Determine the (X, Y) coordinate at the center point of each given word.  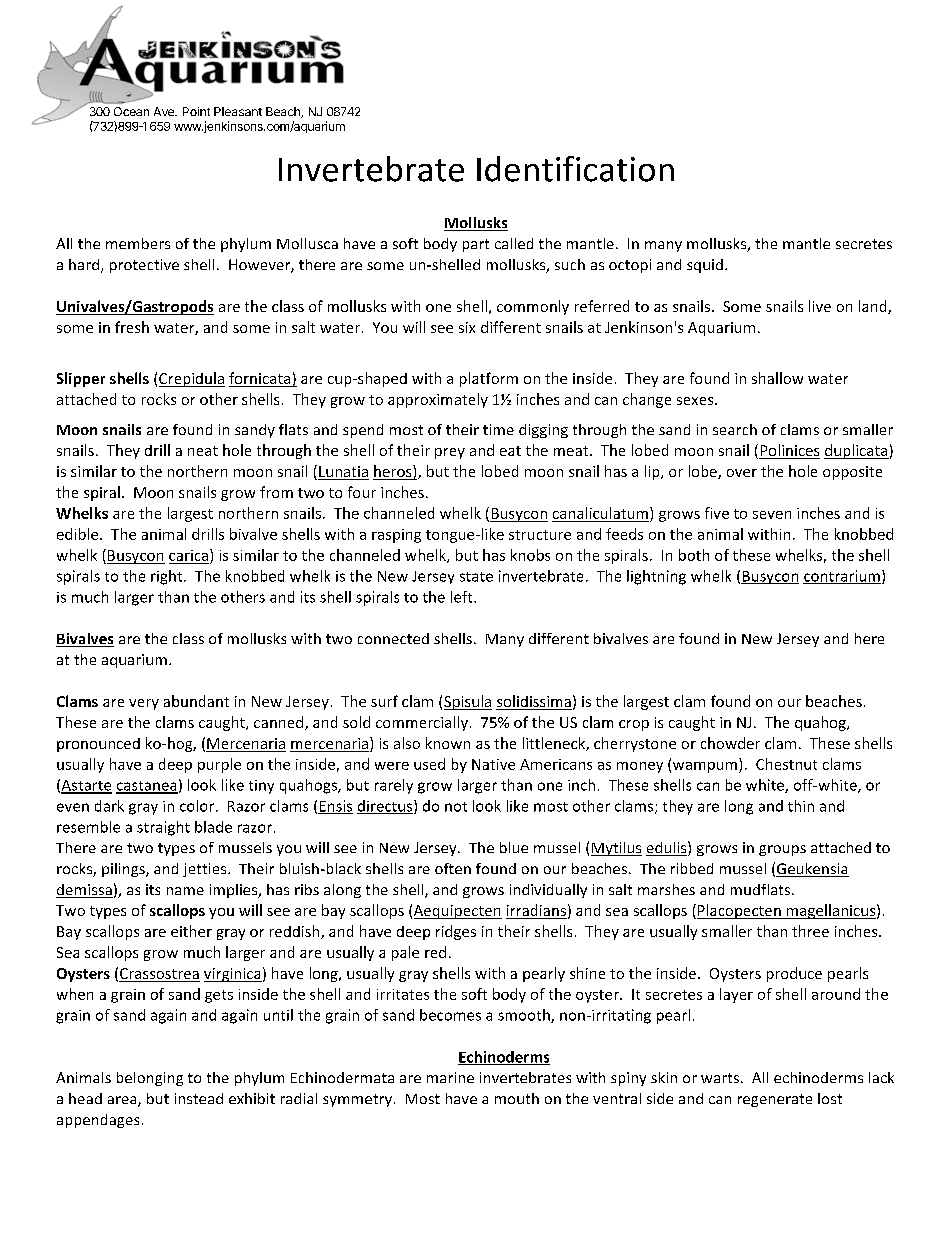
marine (450, 1077)
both (694, 555)
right (168, 577)
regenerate (775, 1100)
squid (705, 266)
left (463, 597)
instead (199, 1098)
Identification (575, 169)
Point (196, 111)
